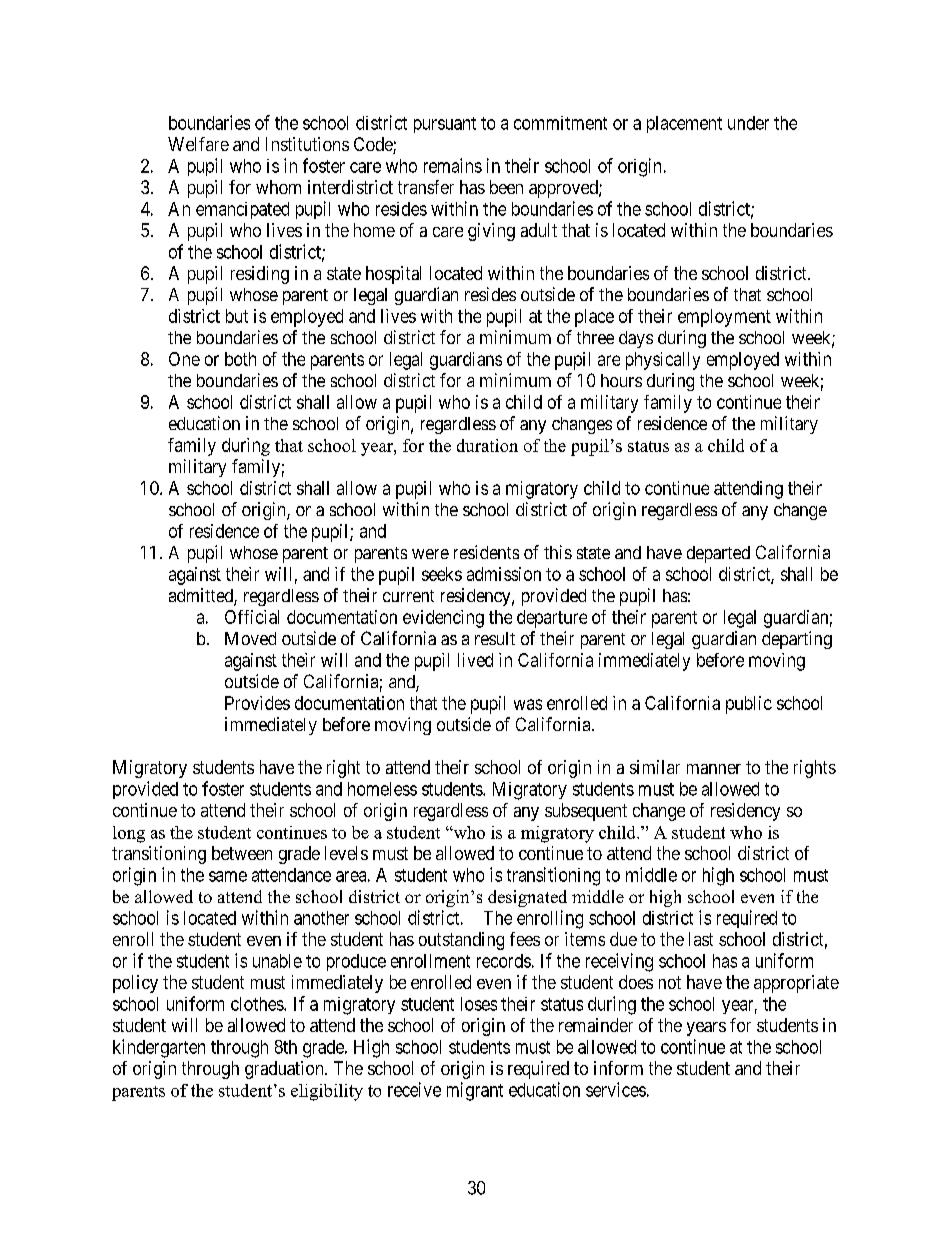 This document has width=952, height=1233. What do you see at coordinates (242, 853) in the document?
I see `between` at bounding box center [242, 853].
